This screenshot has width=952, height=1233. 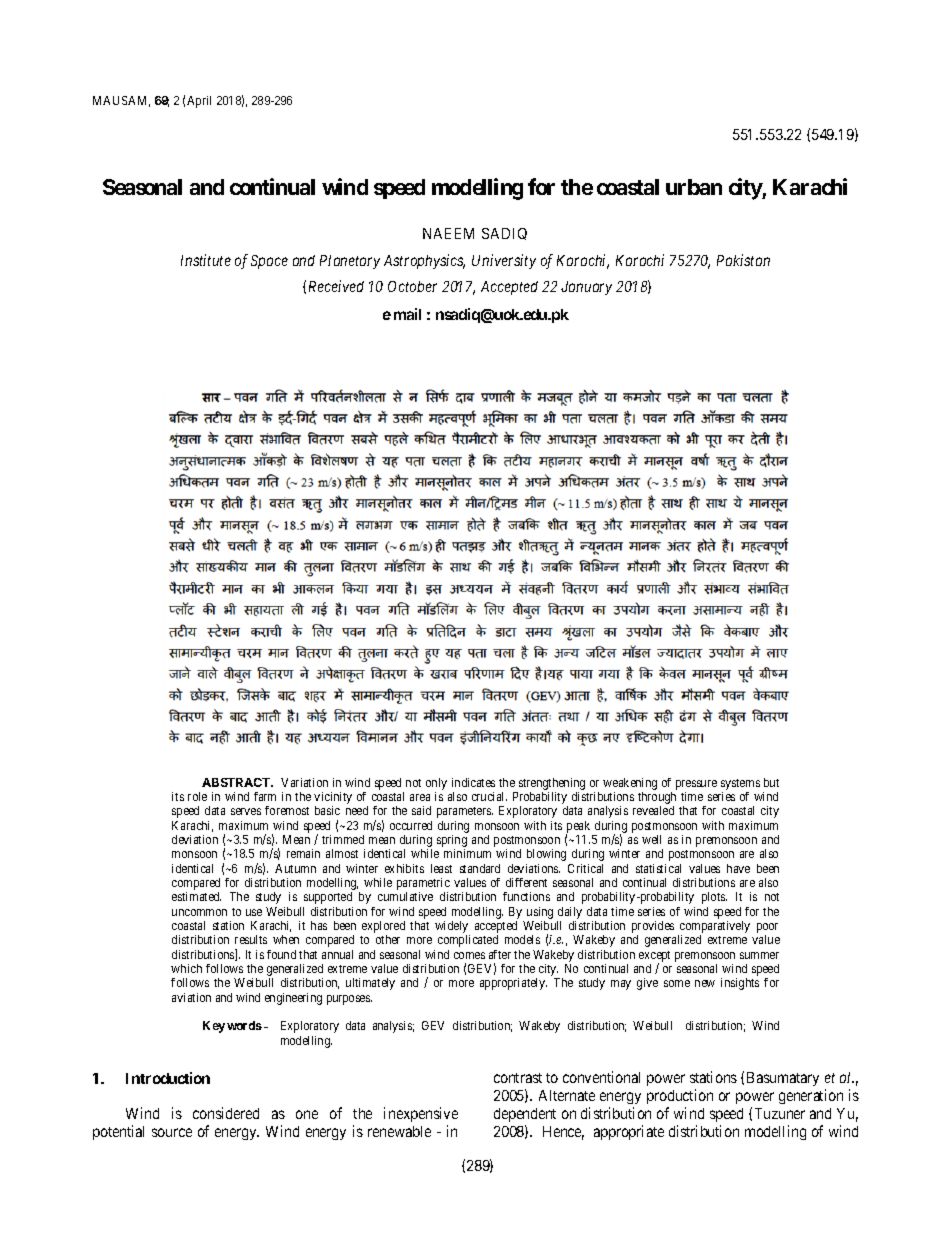 I want to click on ABSTRACT, so click(x=237, y=782).
